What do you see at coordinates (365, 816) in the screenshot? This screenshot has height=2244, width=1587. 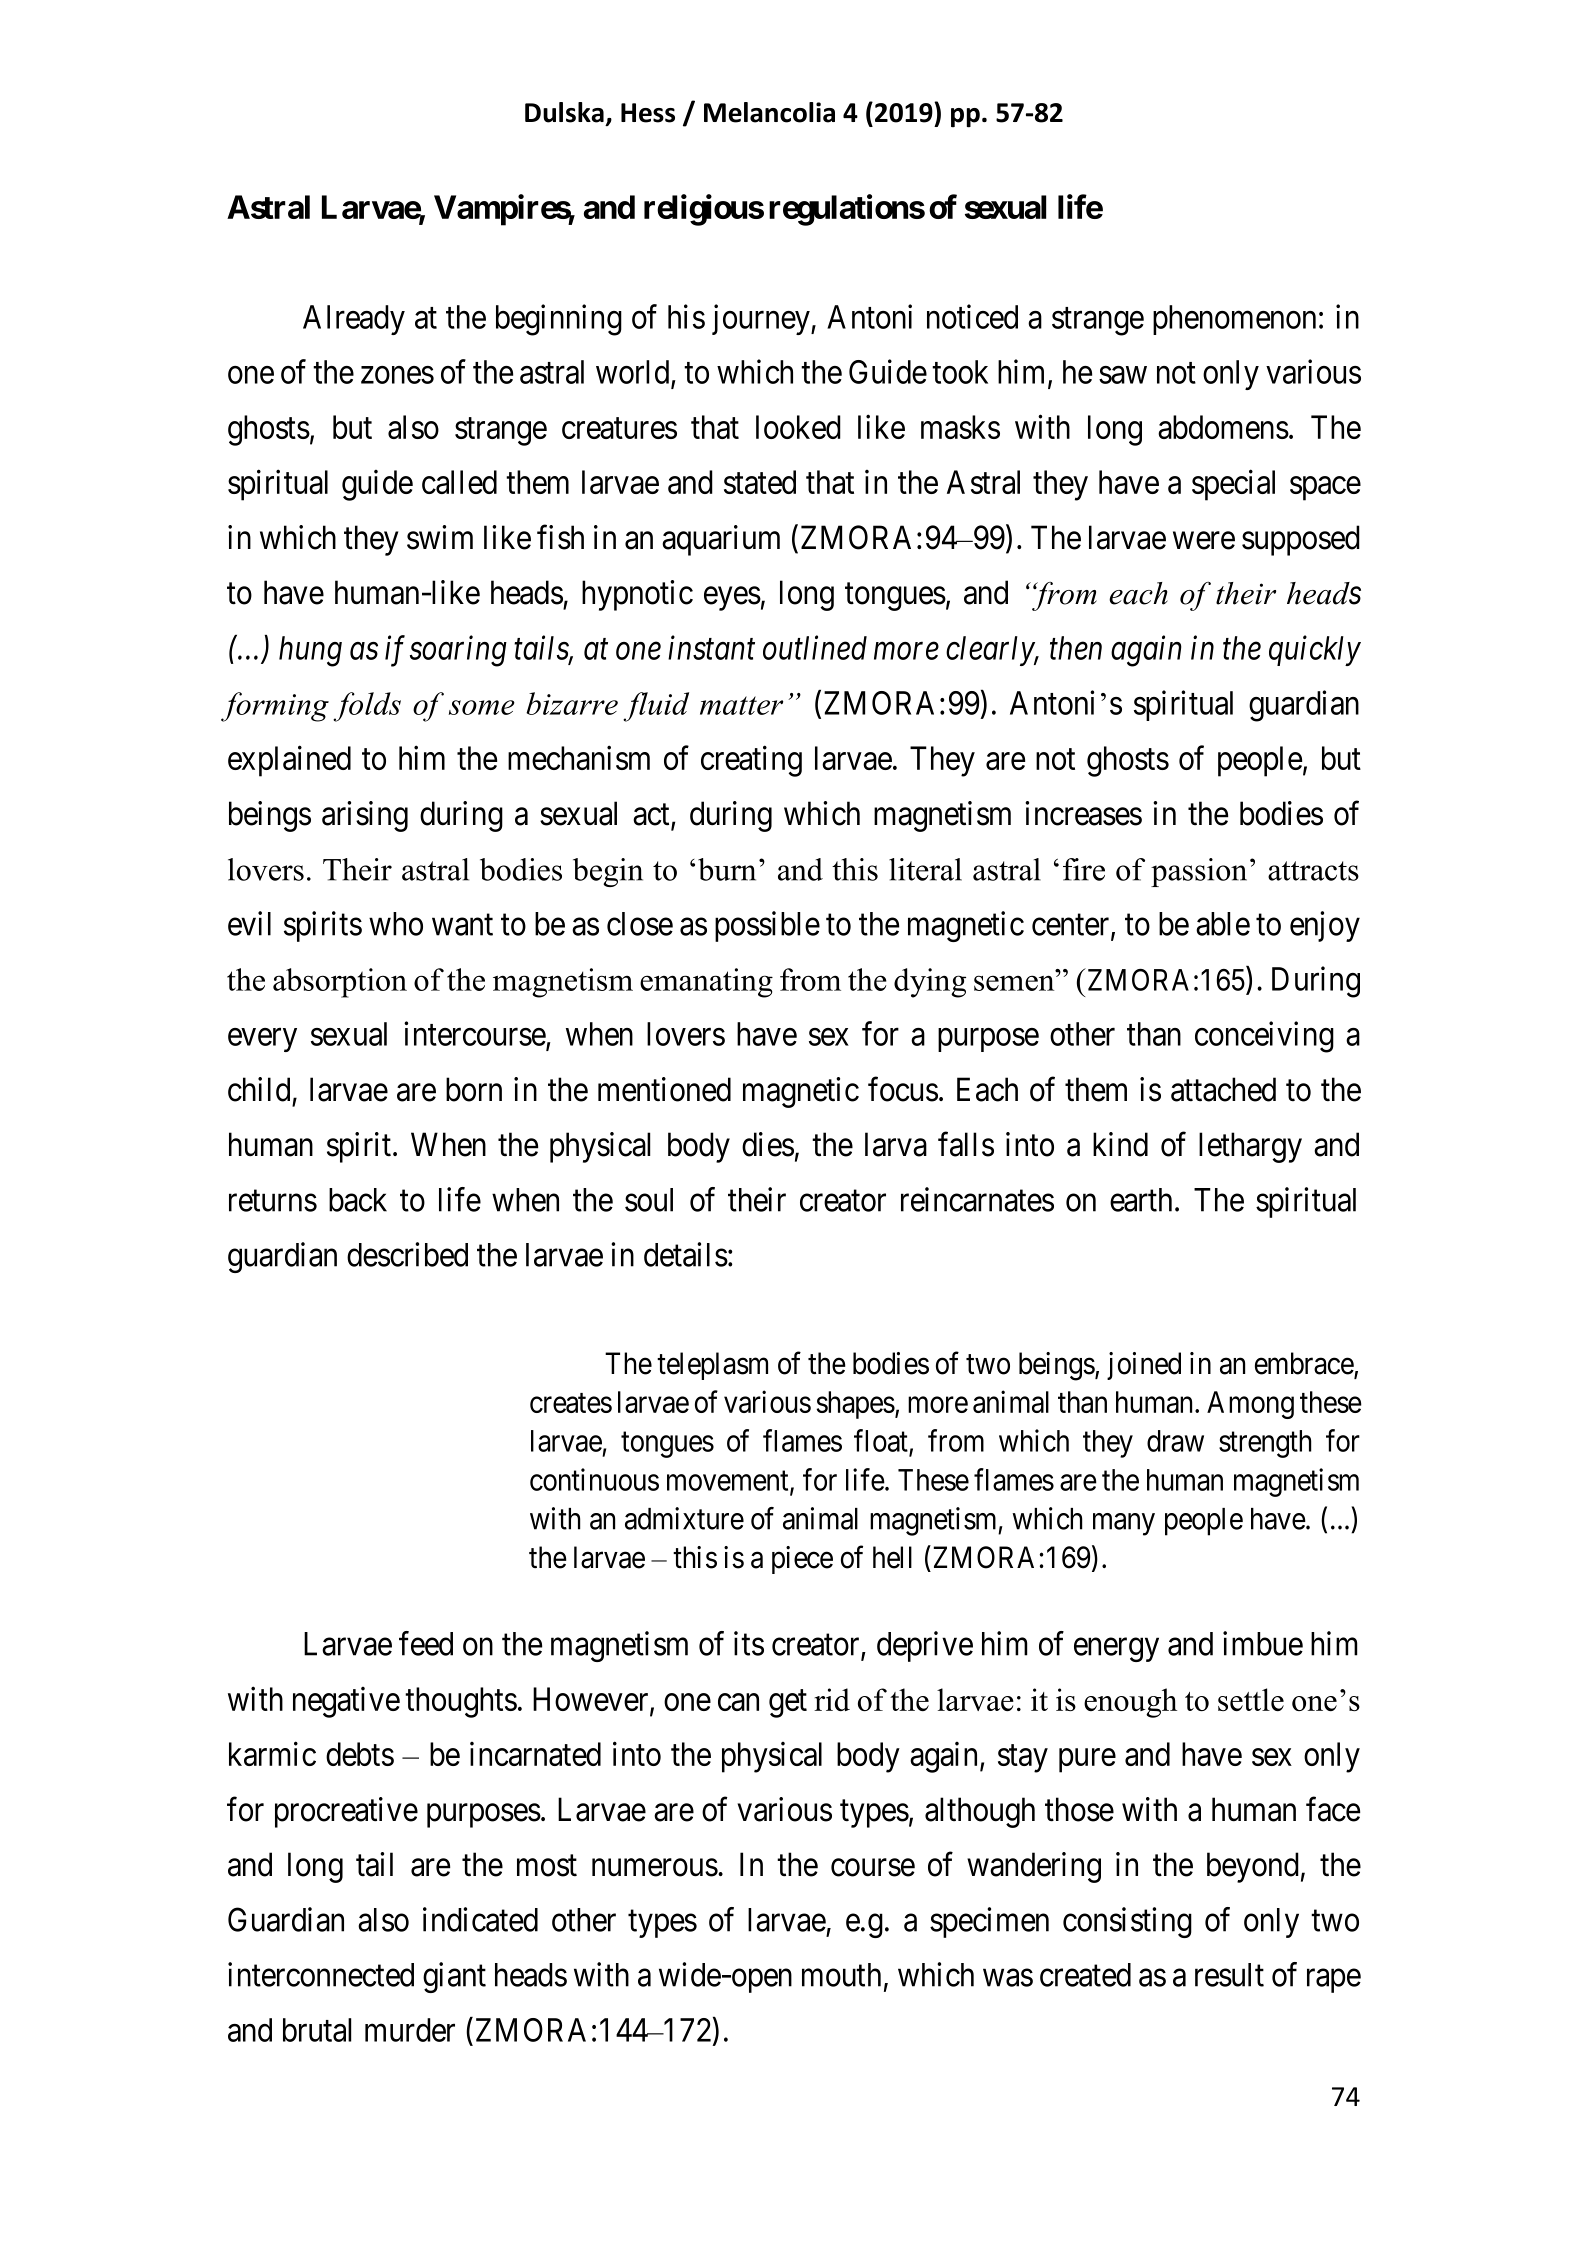 I see `arising` at bounding box center [365, 816].
